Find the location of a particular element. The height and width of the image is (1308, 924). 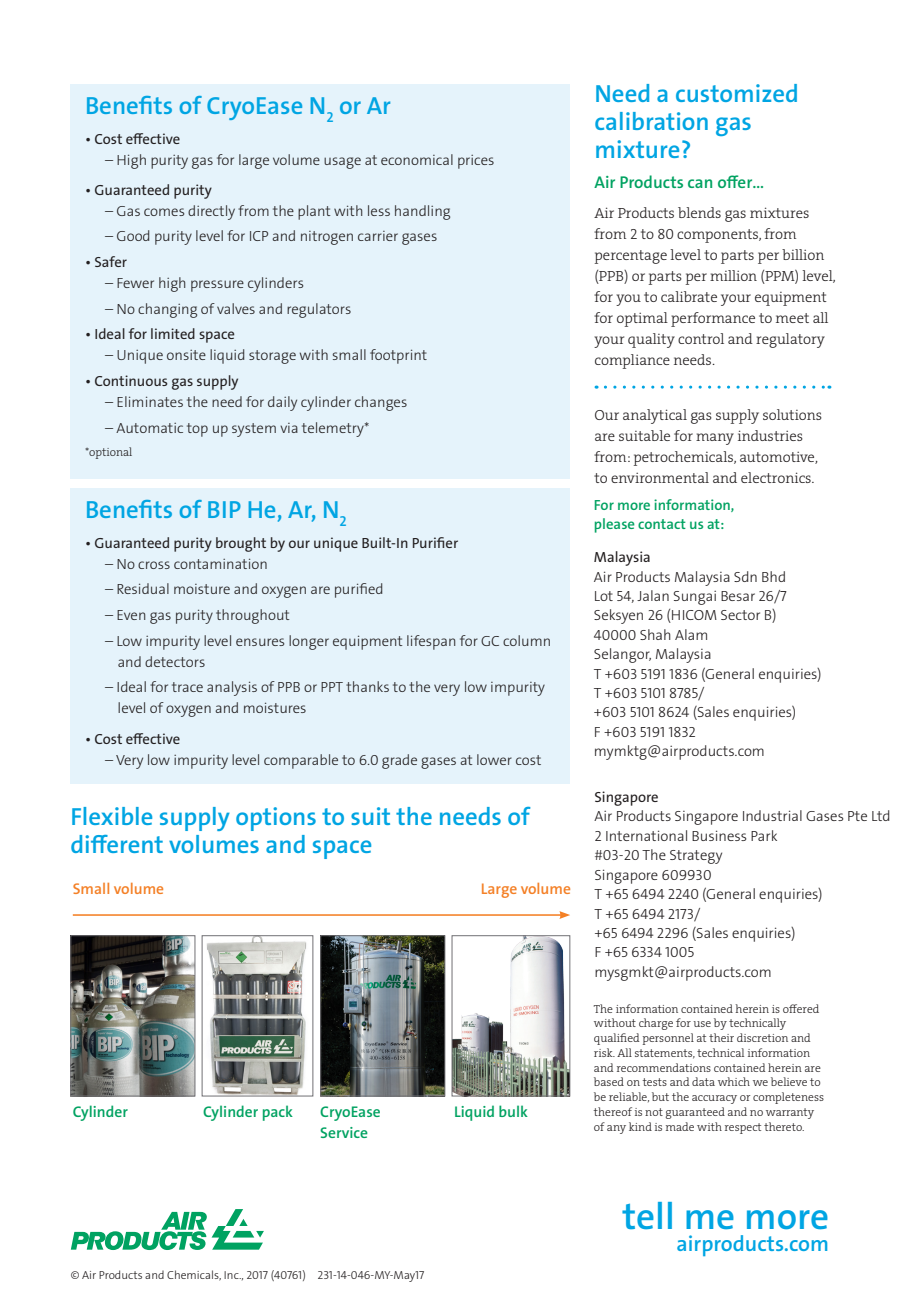

footprint is located at coordinates (398, 356).
